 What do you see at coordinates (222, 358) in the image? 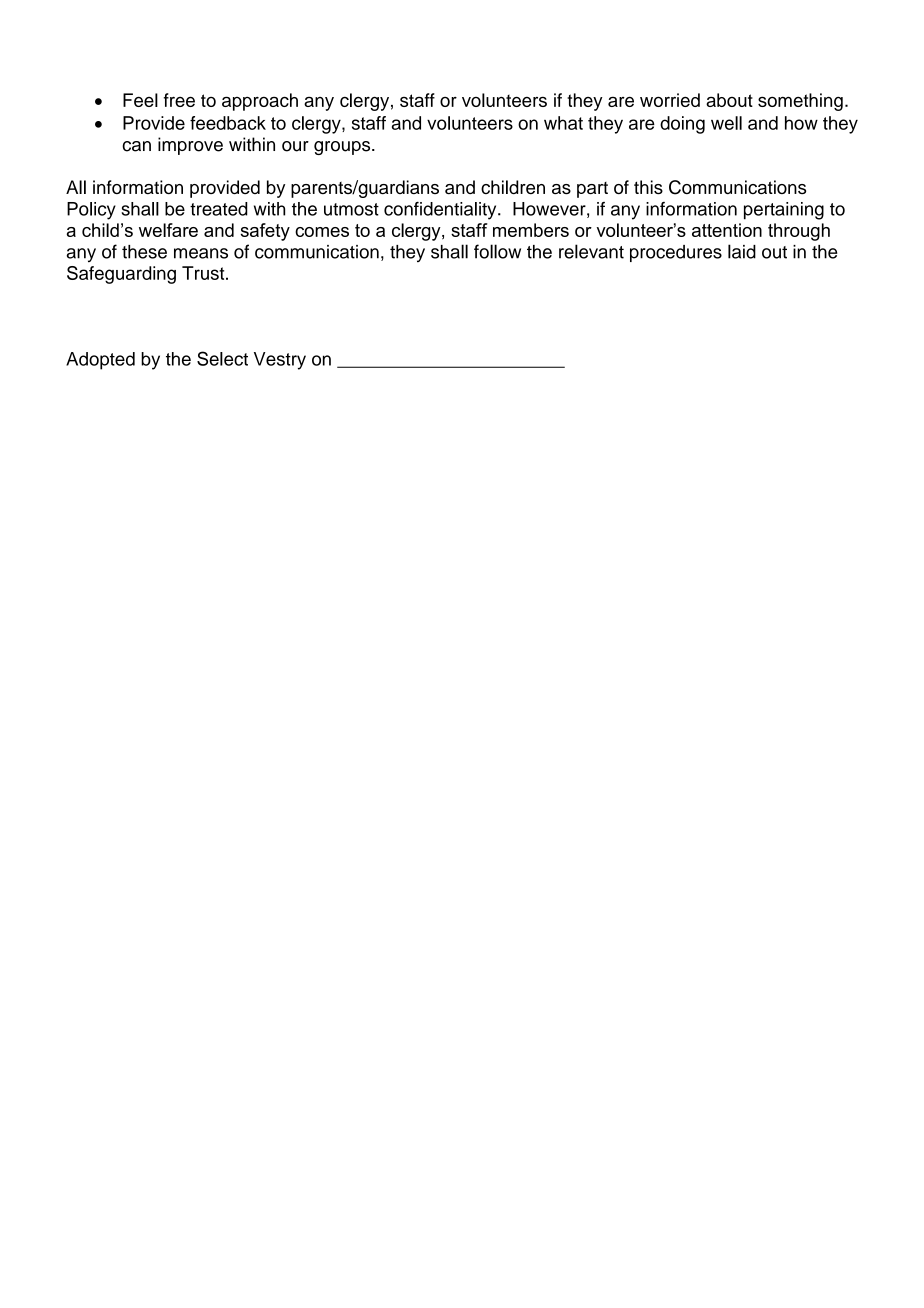
I see `Select` at bounding box center [222, 358].
